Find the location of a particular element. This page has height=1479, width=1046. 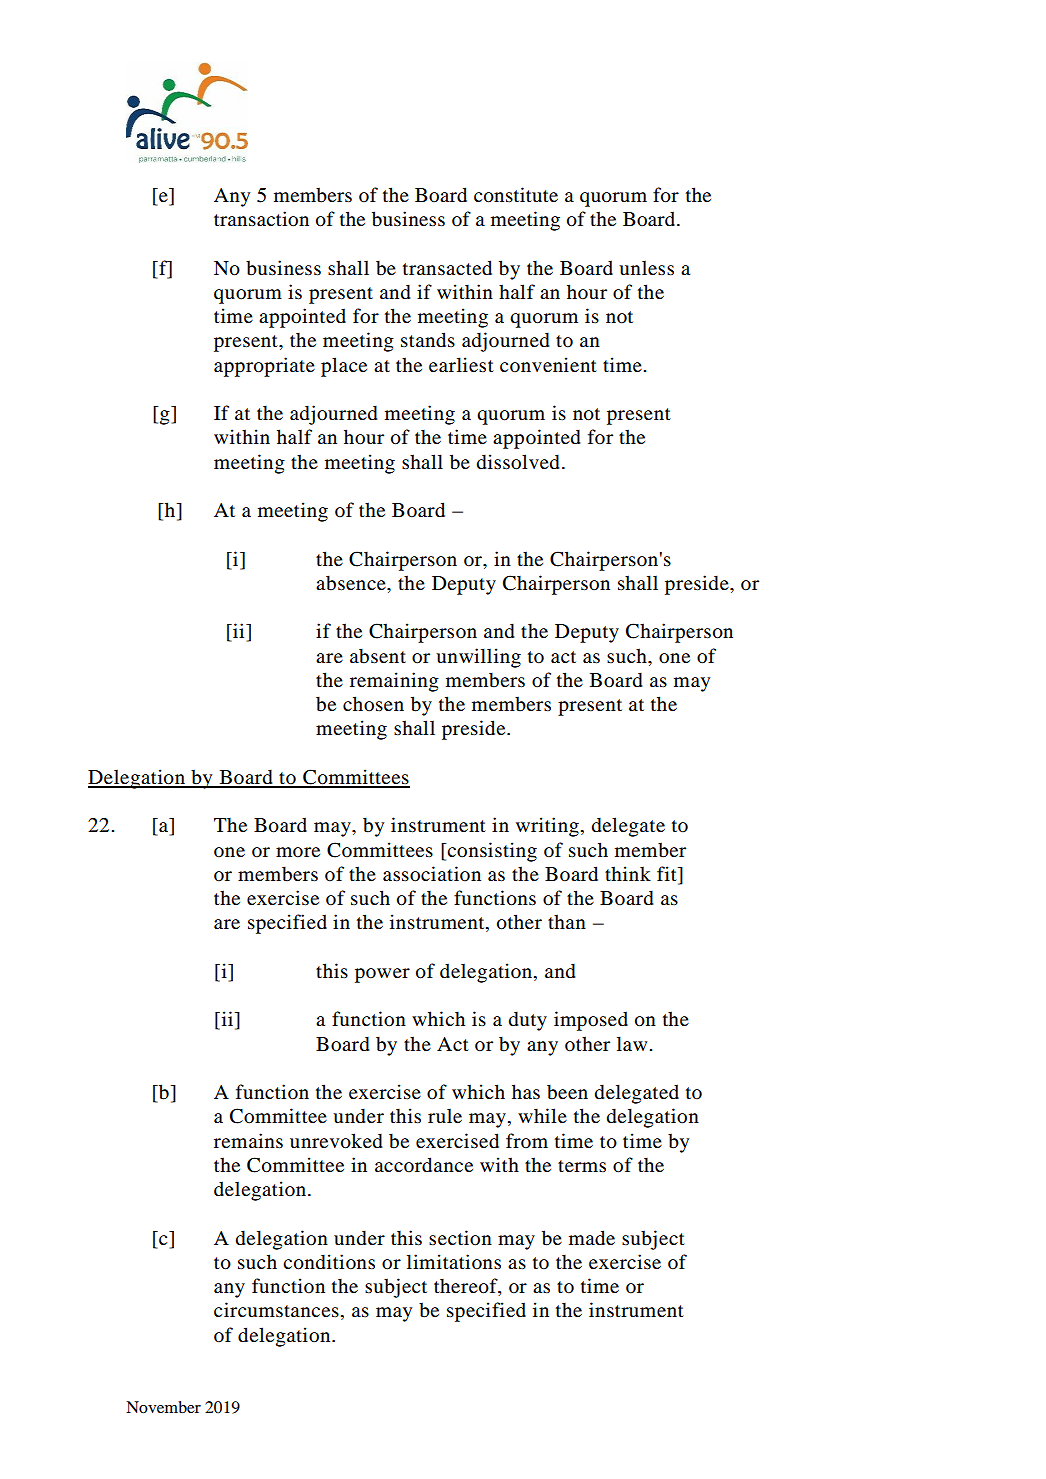

more is located at coordinates (298, 852).
